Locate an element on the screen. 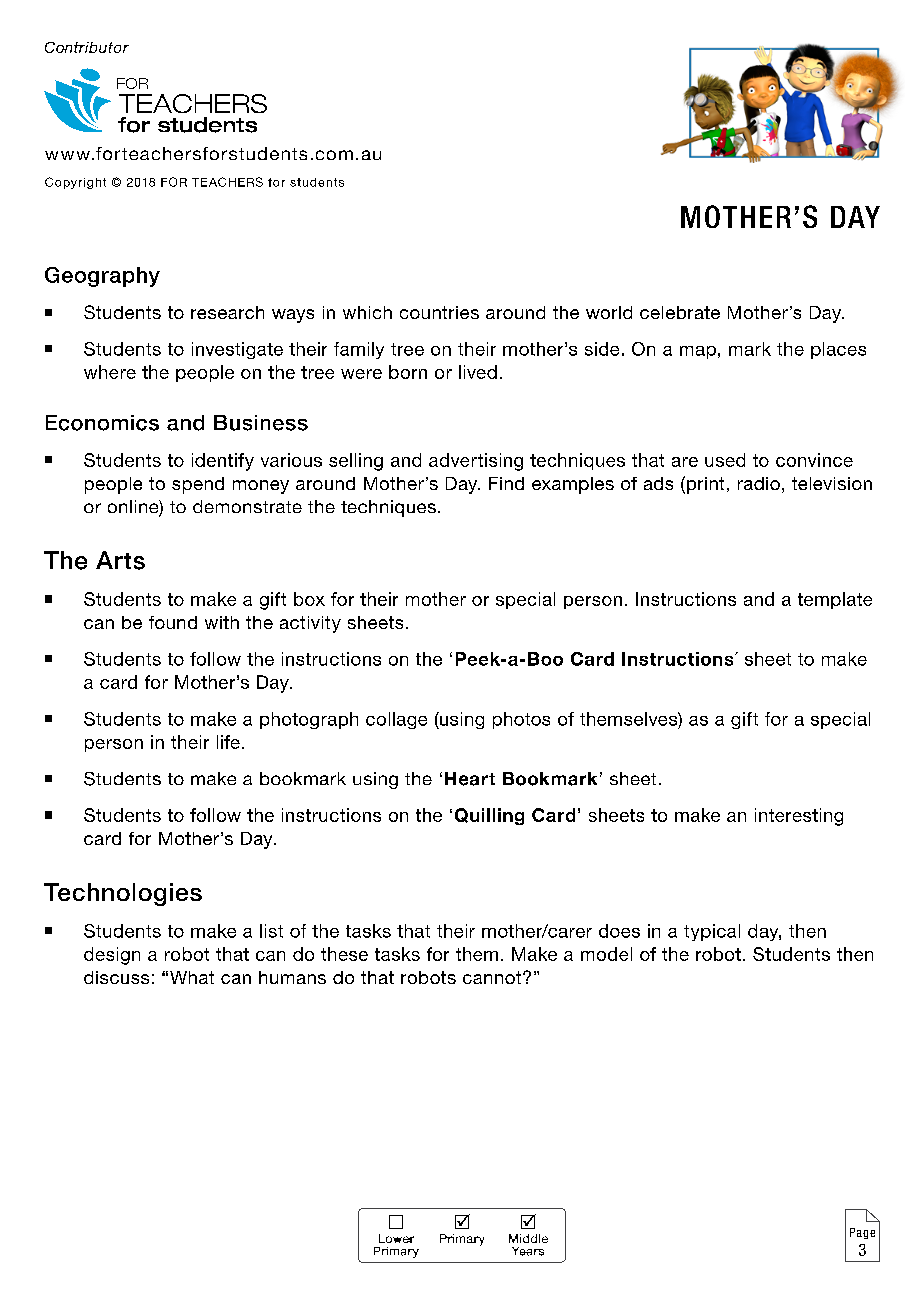 This screenshot has width=924, height=1308. radio is located at coordinates (759, 483).
